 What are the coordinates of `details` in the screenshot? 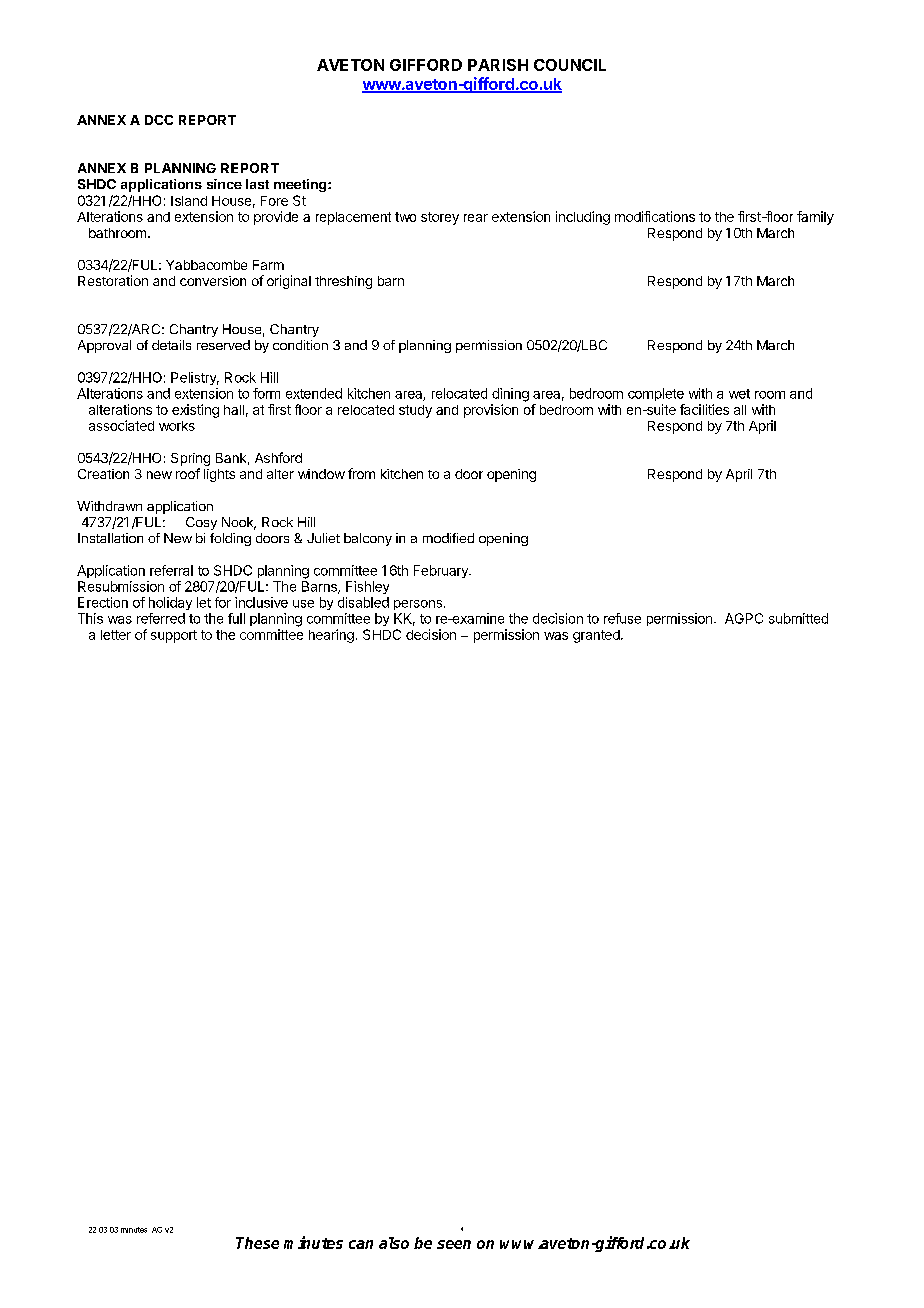 It's located at (171, 345).
